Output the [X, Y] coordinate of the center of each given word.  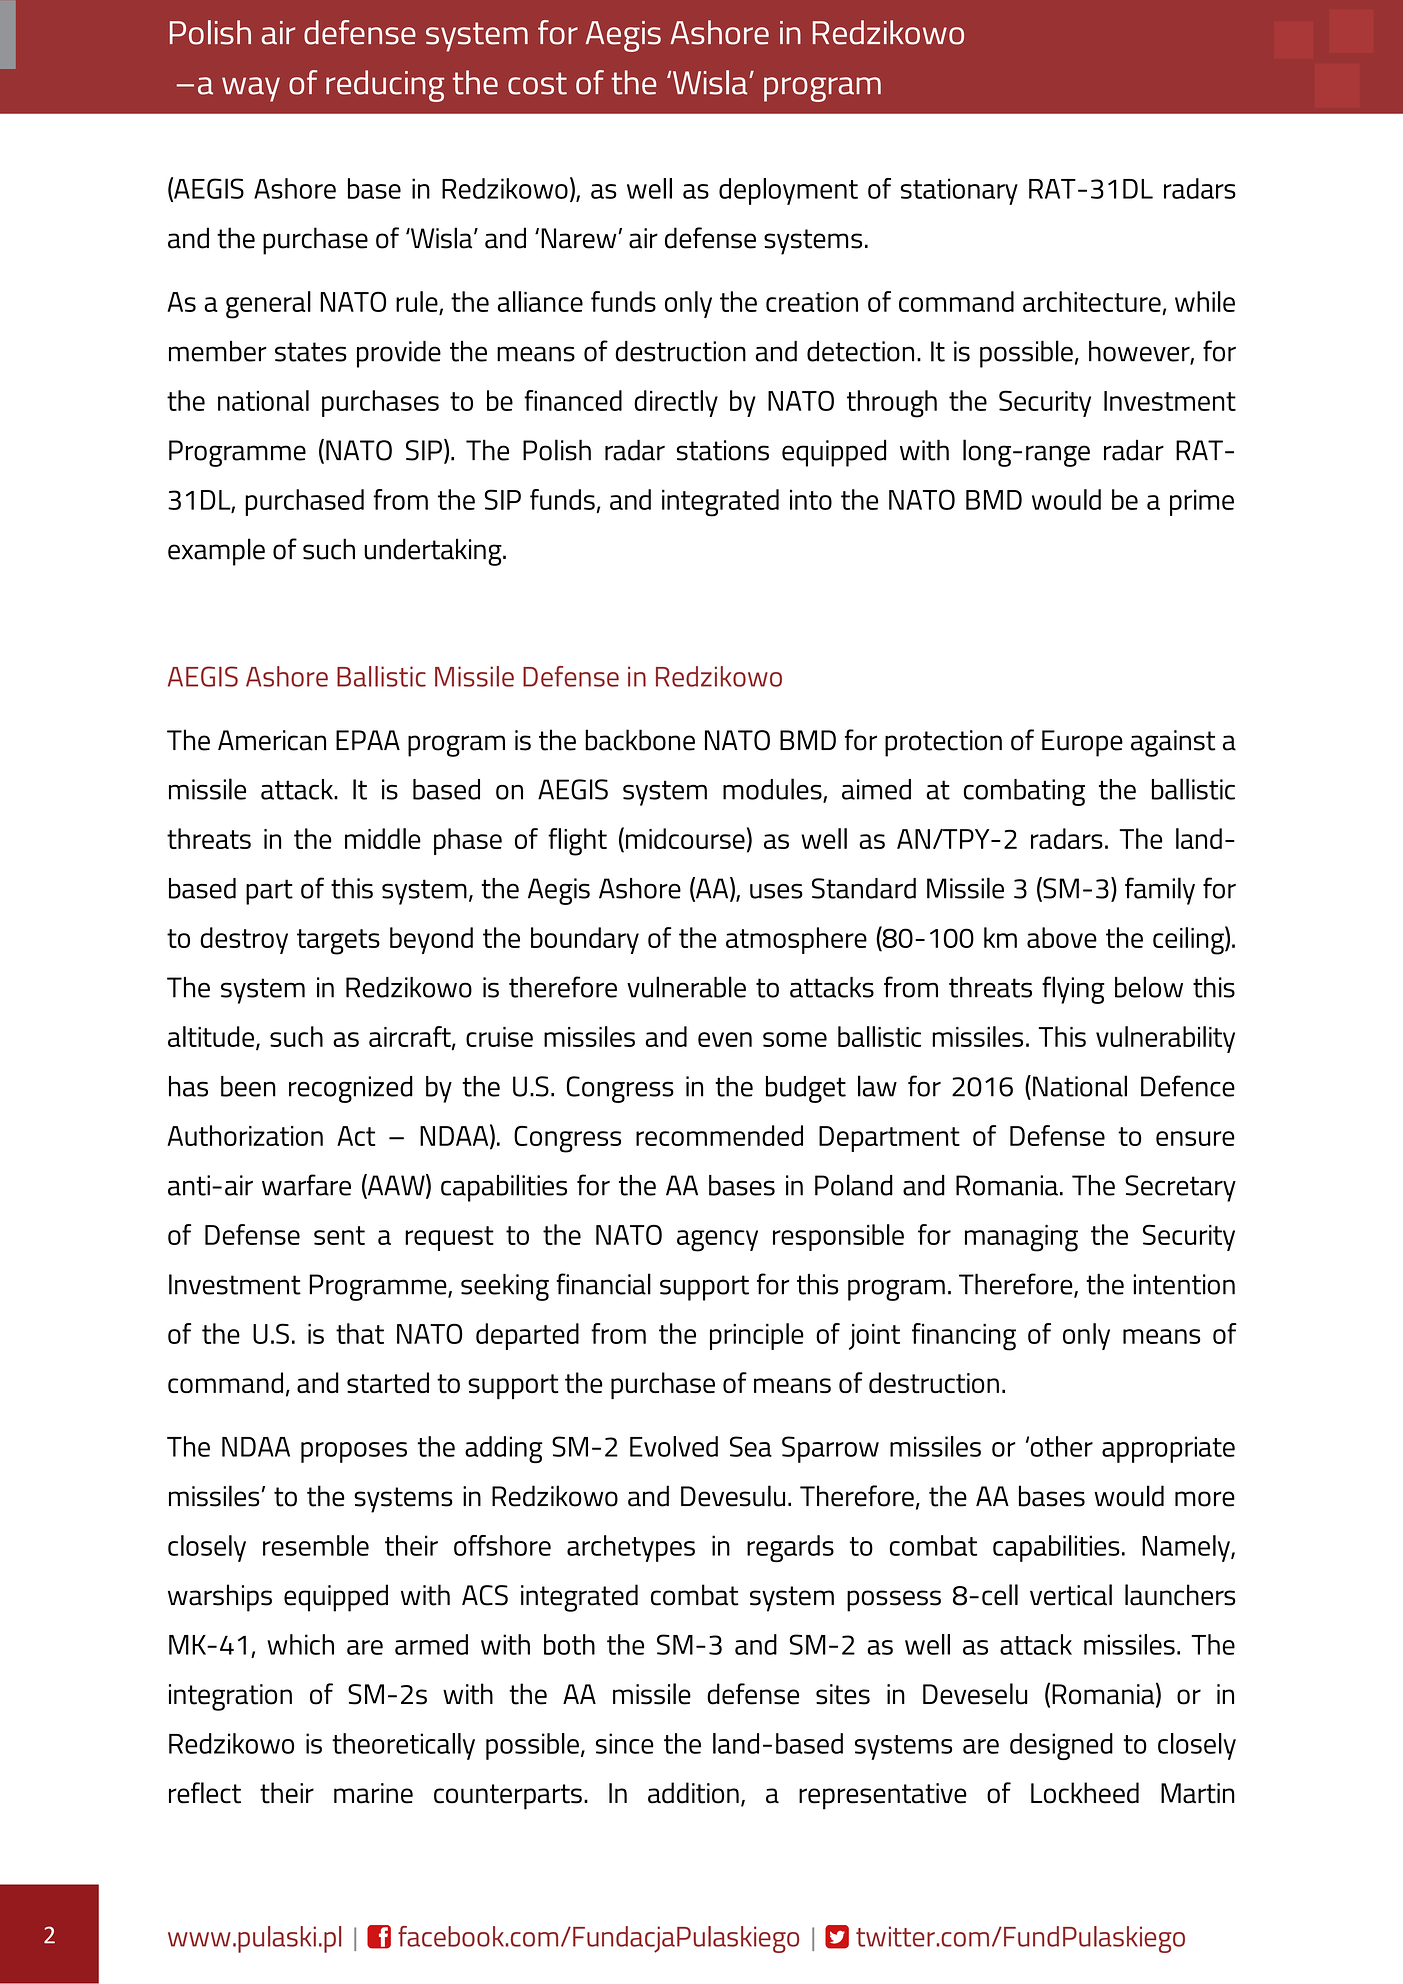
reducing [385, 86]
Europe [1082, 743]
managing [1021, 1238]
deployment [788, 191]
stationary [959, 191]
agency [717, 1241]
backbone [640, 740]
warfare [306, 1185]
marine [373, 1793]
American [272, 740]
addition [693, 1793]
